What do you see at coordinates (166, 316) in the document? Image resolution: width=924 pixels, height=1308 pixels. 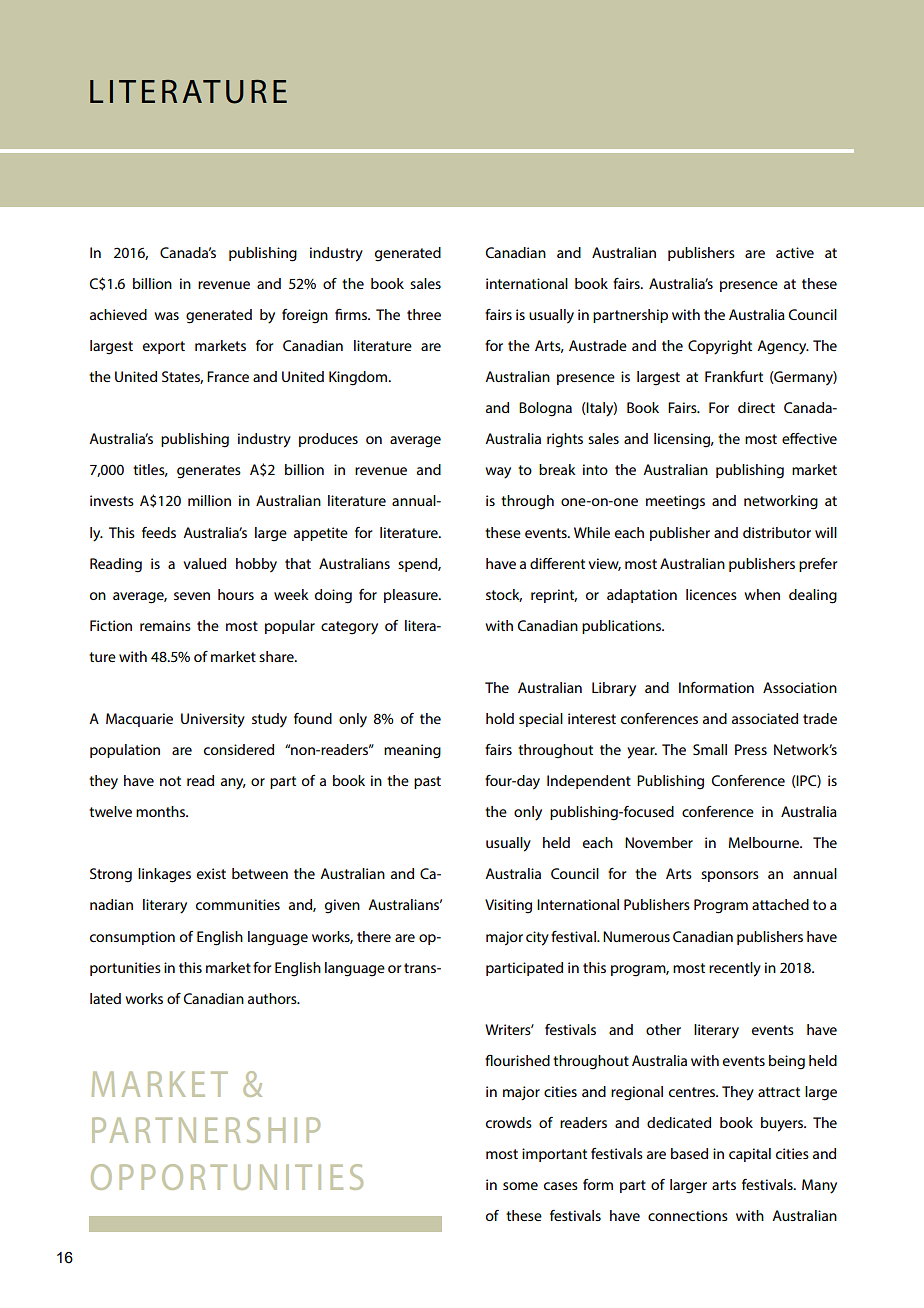 I see `was` at bounding box center [166, 316].
